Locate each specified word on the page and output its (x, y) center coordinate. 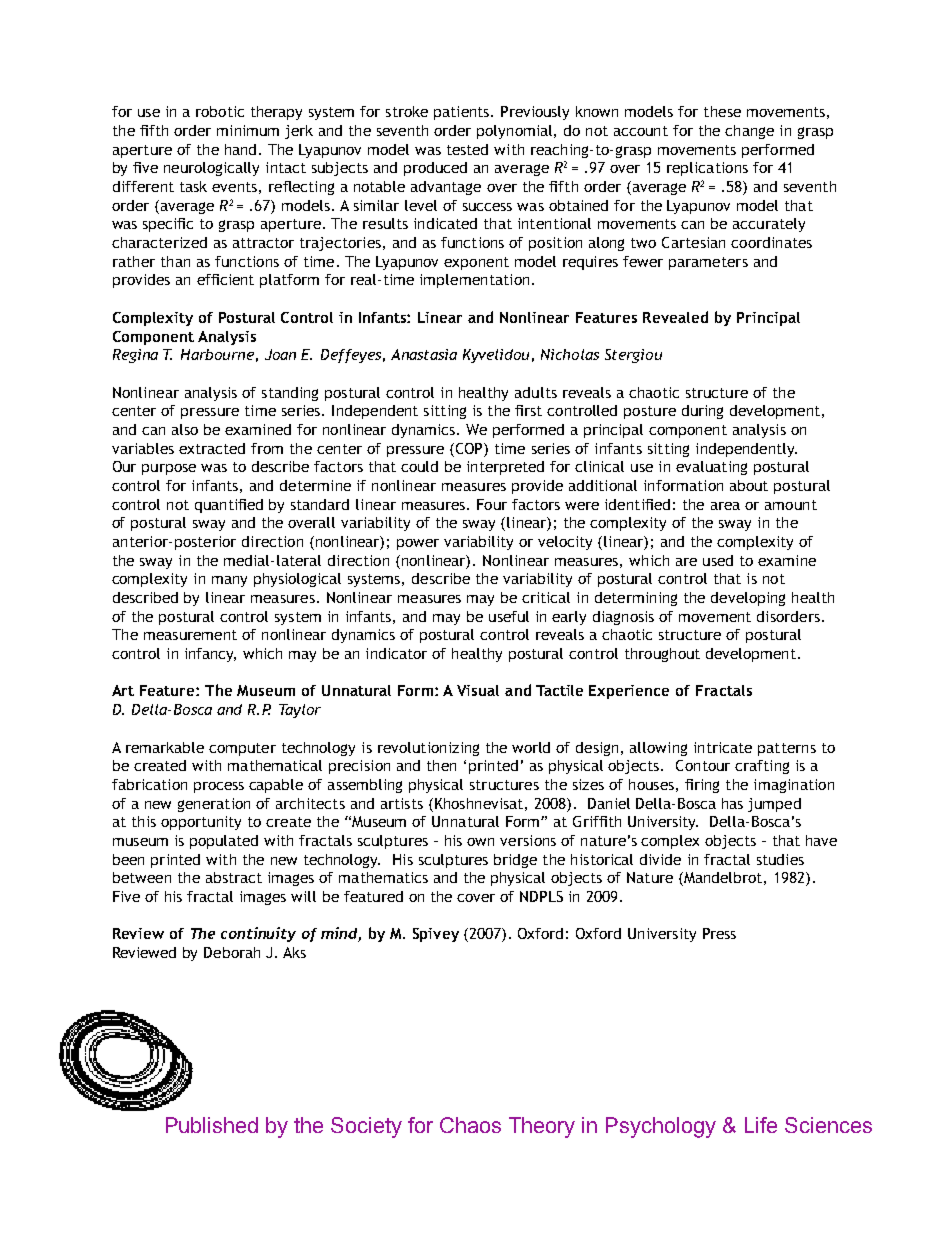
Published (212, 1125)
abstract (234, 877)
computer (242, 749)
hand (240, 149)
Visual (478, 690)
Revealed (675, 317)
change (749, 132)
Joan (280, 354)
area (725, 506)
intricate (723, 747)
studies (780, 859)
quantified (229, 506)
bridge (515, 861)
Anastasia (424, 354)
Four (492, 504)
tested (467, 149)
